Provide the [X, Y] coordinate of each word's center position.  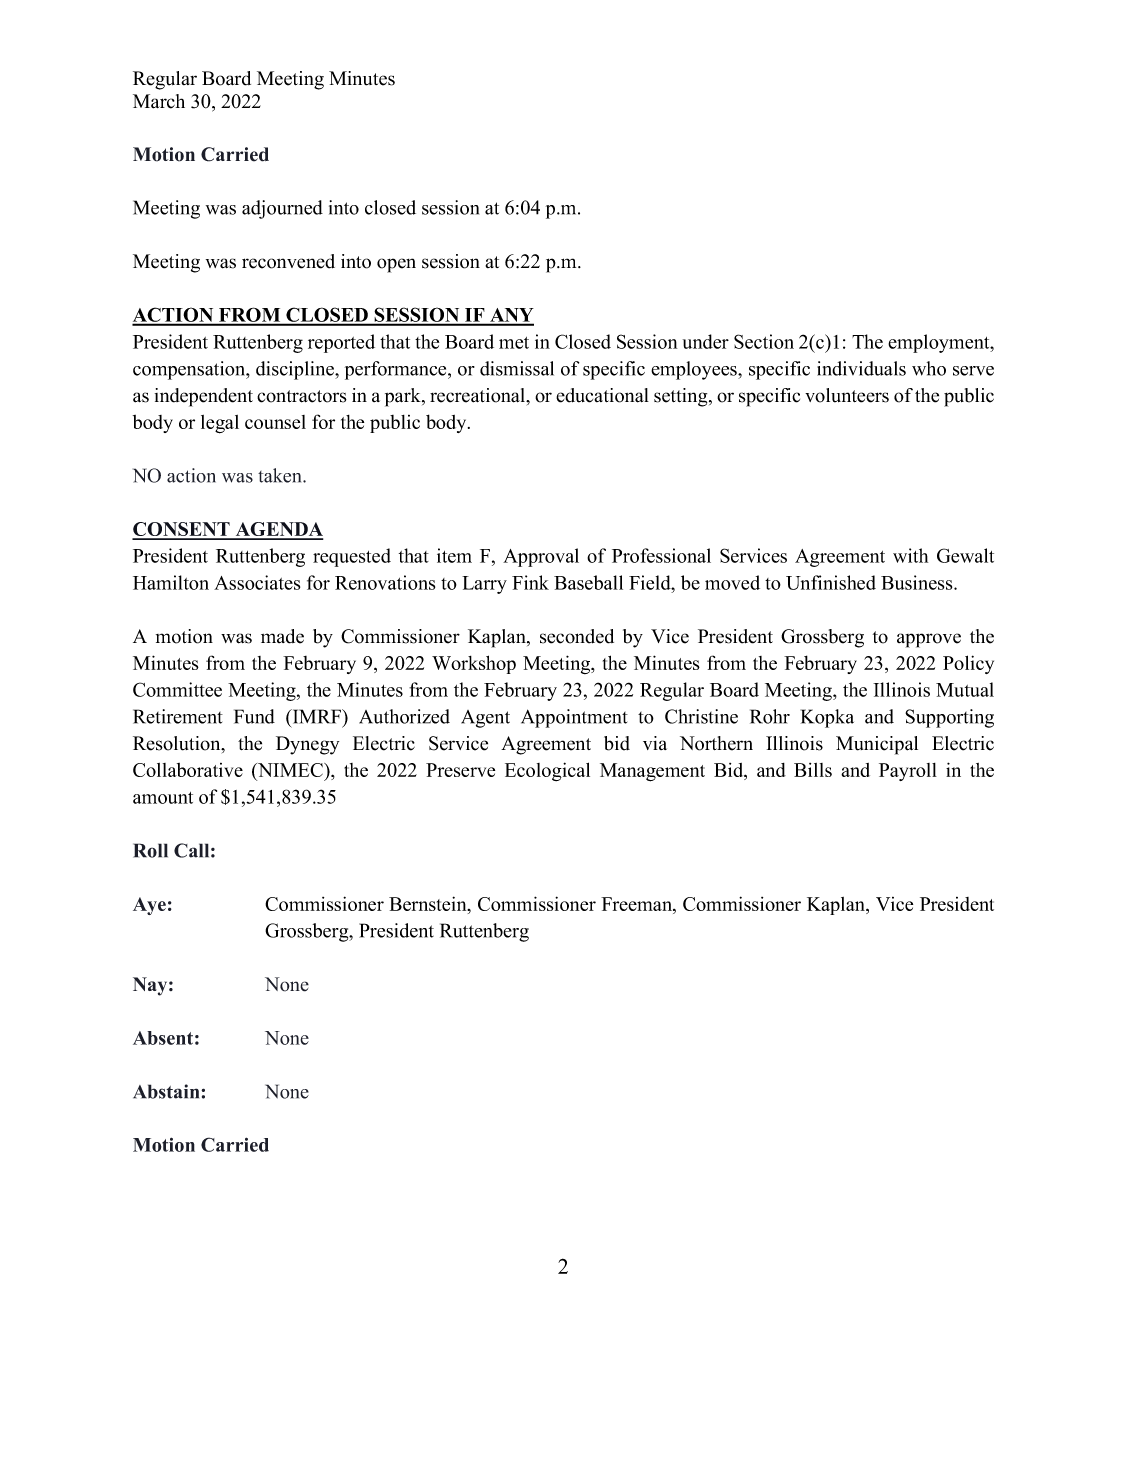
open [396, 265]
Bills [813, 770]
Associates [257, 582]
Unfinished [831, 582]
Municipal [877, 745]
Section [764, 341]
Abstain [167, 1091]
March [159, 101]
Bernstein [429, 903]
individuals [861, 368]
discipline [296, 370]
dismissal [517, 368]
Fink [530, 582]
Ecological [547, 771]
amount [163, 798]
